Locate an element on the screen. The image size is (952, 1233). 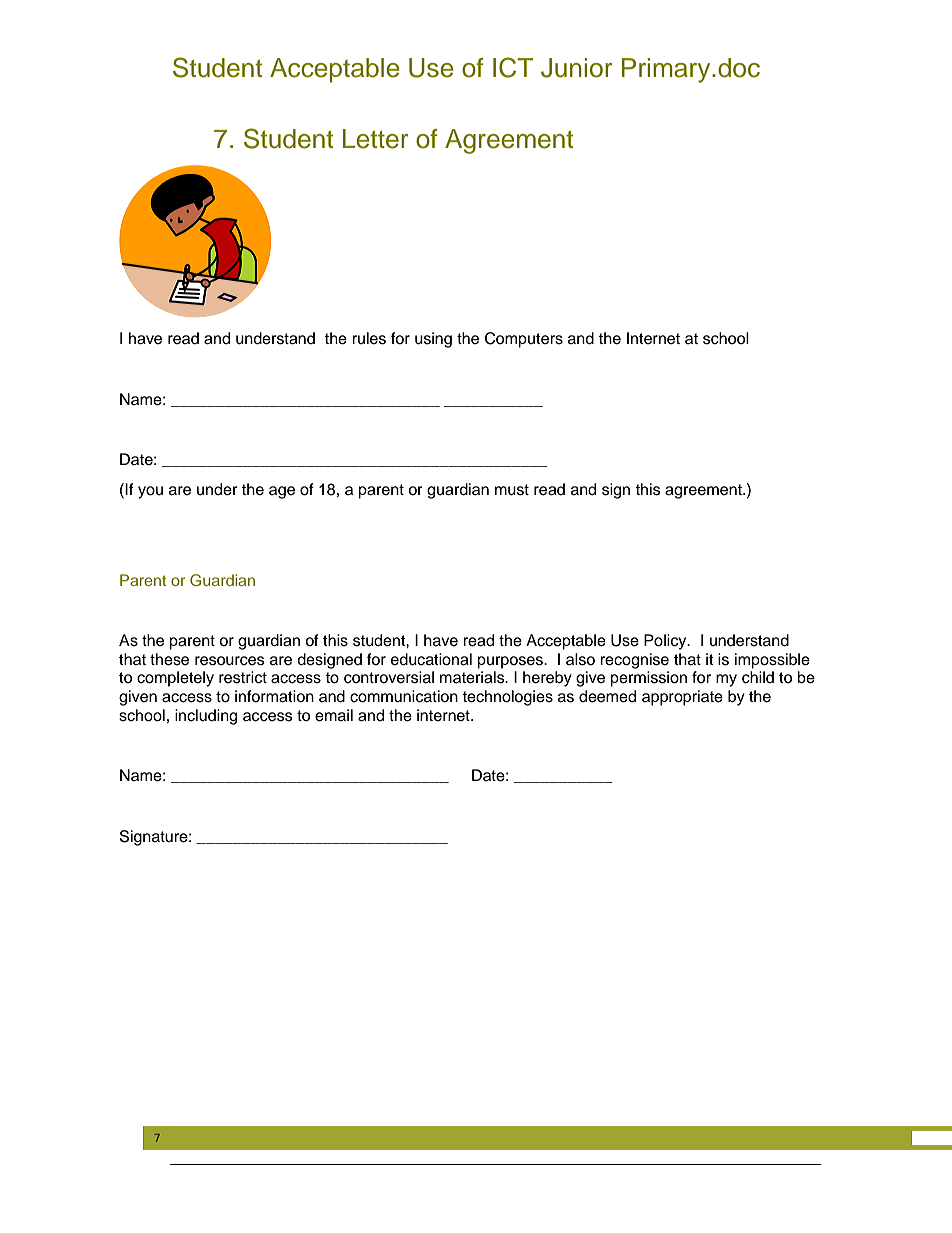
must is located at coordinates (512, 490).
